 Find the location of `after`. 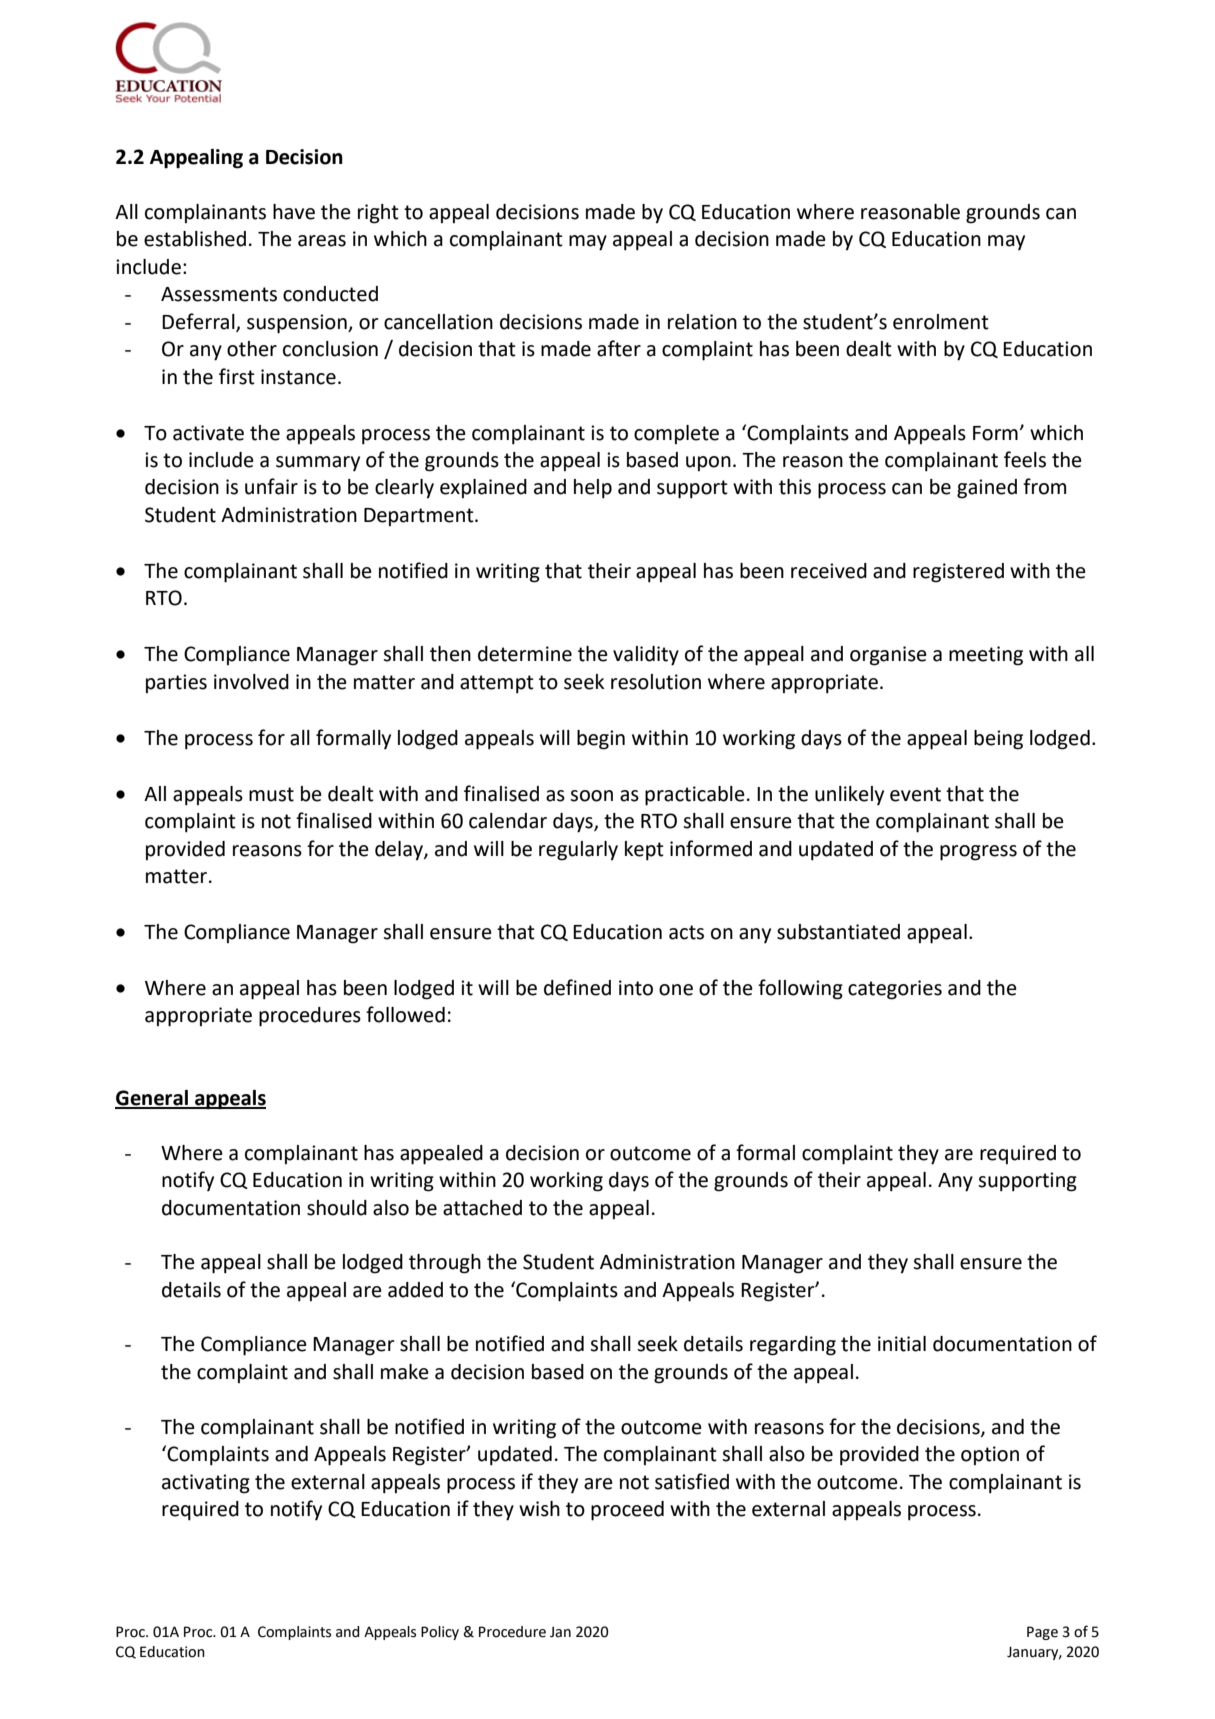

after is located at coordinates (619, 348).
